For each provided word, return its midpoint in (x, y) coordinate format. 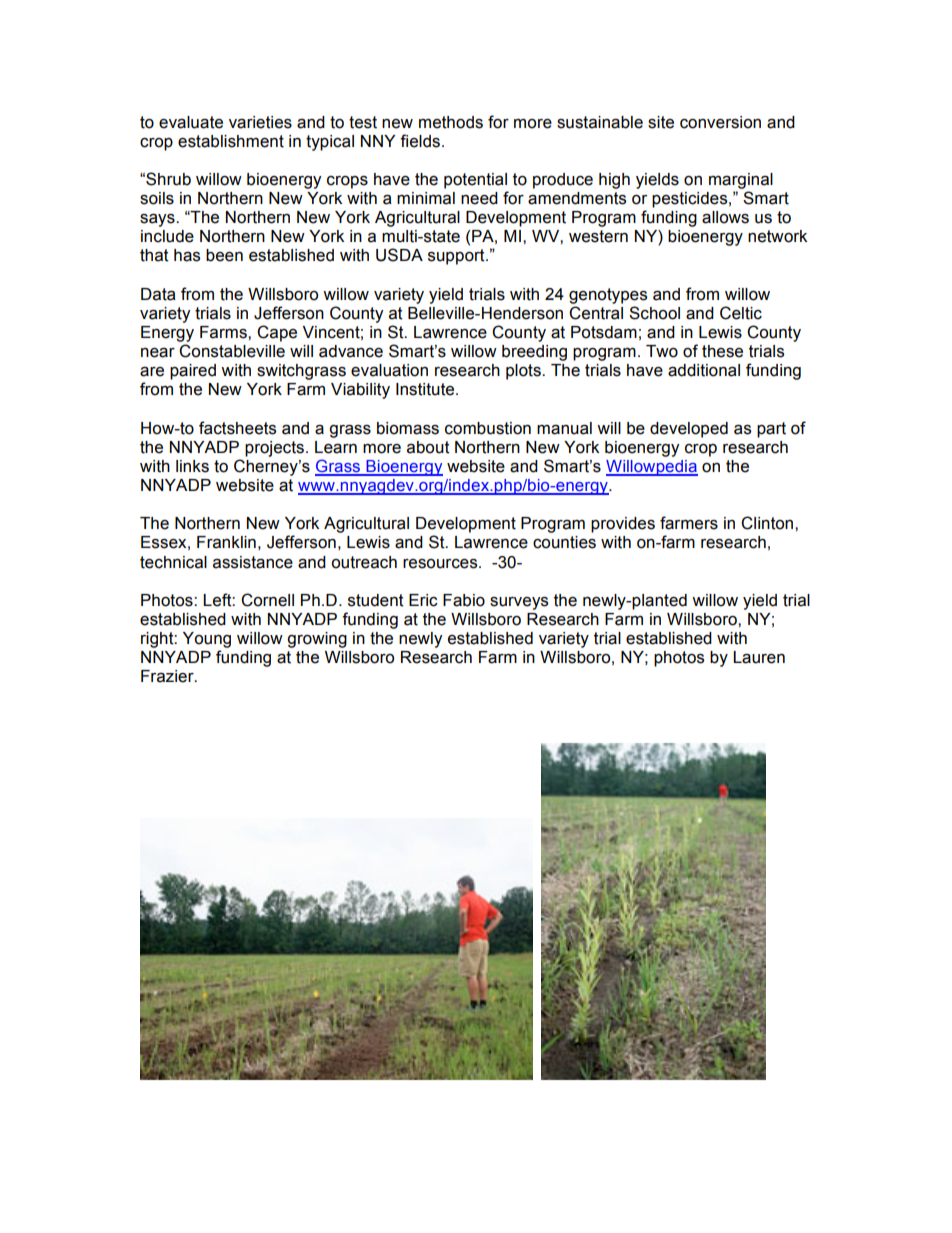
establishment (231, 141)
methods (451, 122)
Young (207, 640)
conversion (720, 122)
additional (704, 370)
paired (193, 372)
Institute (426, 389)
